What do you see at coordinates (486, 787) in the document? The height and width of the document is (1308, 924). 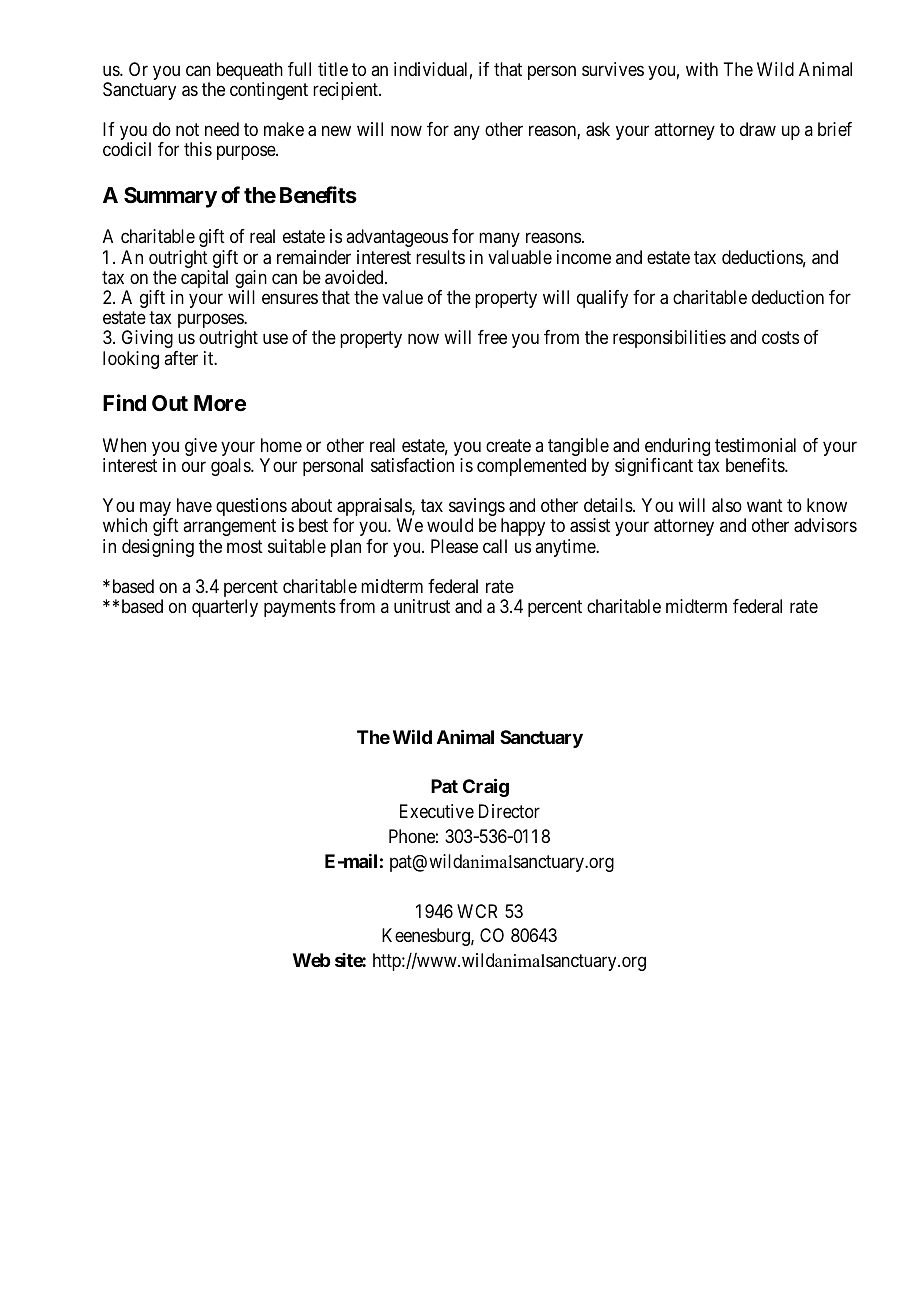 I see `Craig` at bounding box center [486, 787].
